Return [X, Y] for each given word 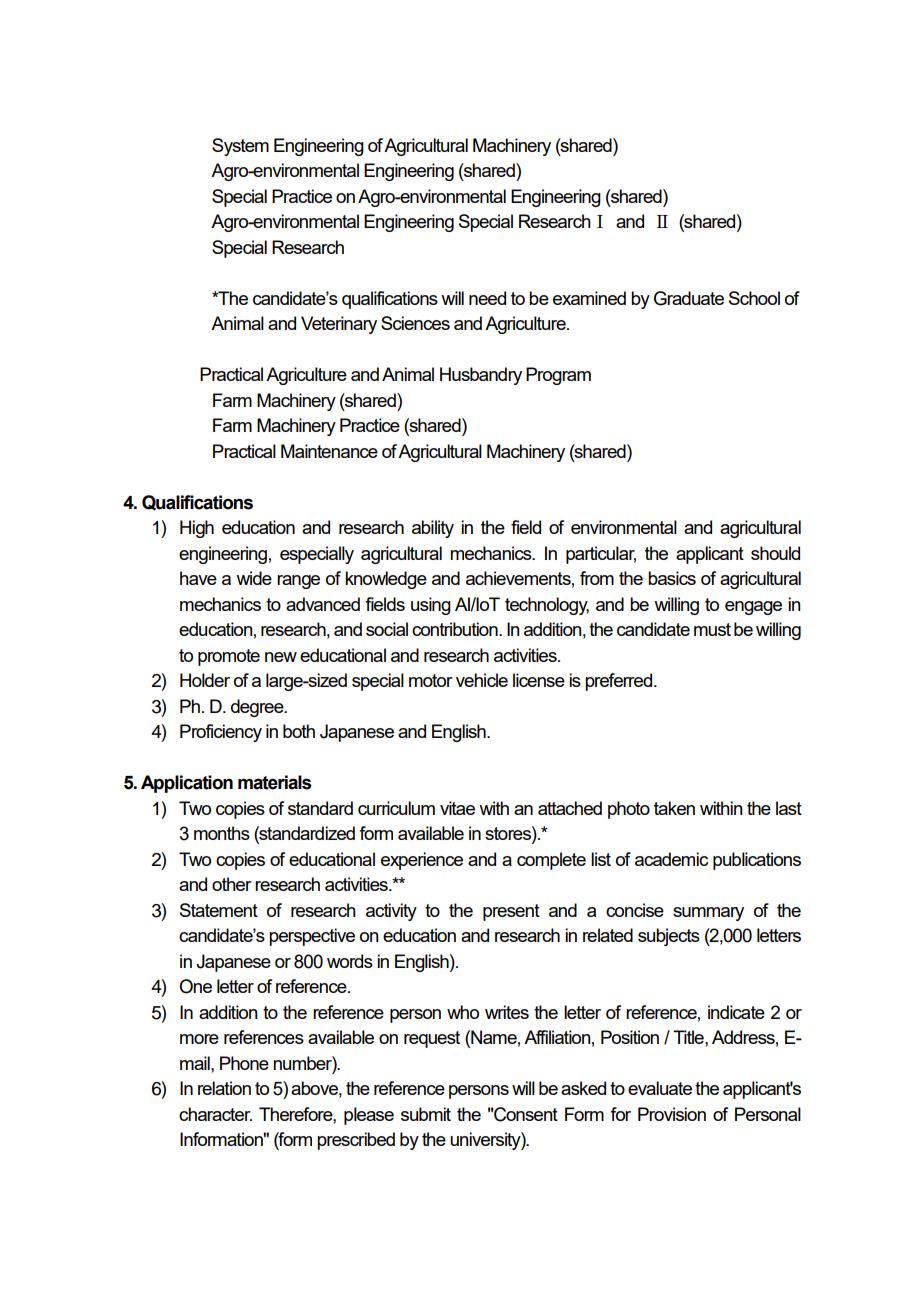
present [511, 912]
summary [708, 914]
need [487, 298]
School [754, 298]
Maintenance [329, 451]
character [215, 1114]
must [712, 629]
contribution [456, 629]
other [232, 884]
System [240, 147]
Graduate [689, 298]
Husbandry [481, 376]
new [281, 657]
